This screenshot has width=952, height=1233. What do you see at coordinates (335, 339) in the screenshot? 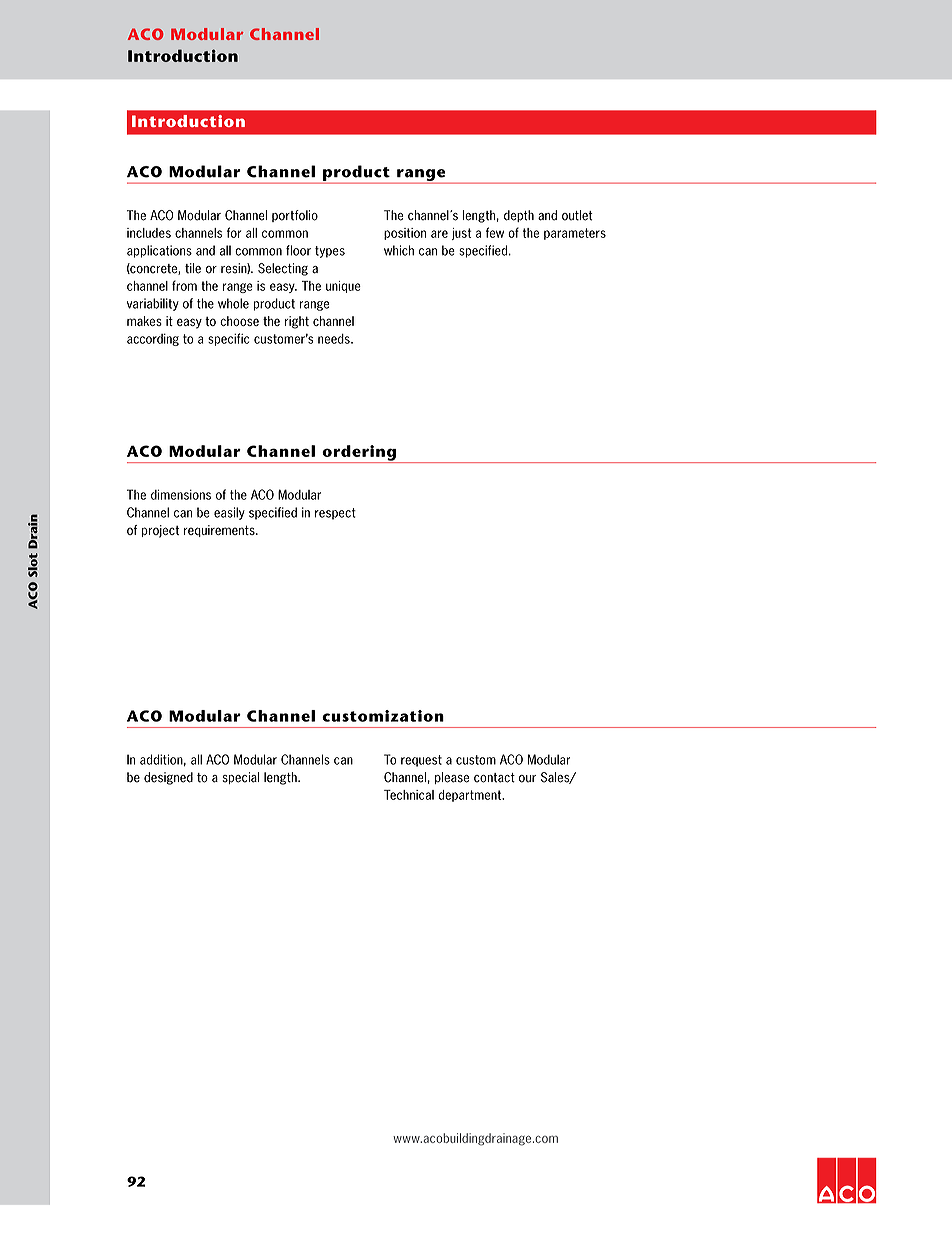
I see `needs` at bounding box center [335, 339].
